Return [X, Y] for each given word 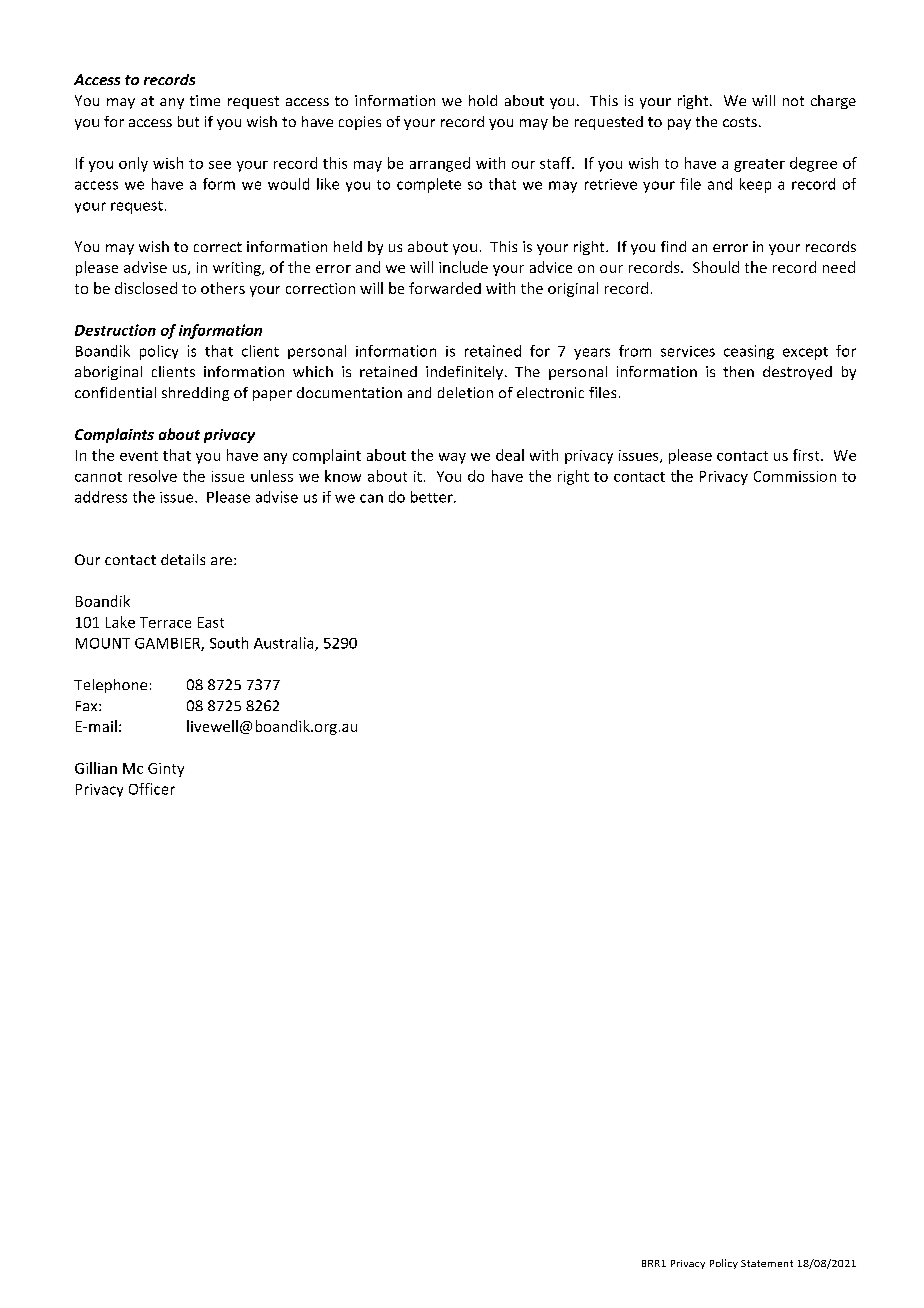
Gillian [96, 768]
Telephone [110, 686]
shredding [195, 394]
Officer [152, 789]
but [188, 121]
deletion [465, 392]
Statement [767, 1263]
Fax [88, 706]
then [738, 371]
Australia [285, 644]
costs [740, 122]
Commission [795, 476]
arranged [440, 164]
